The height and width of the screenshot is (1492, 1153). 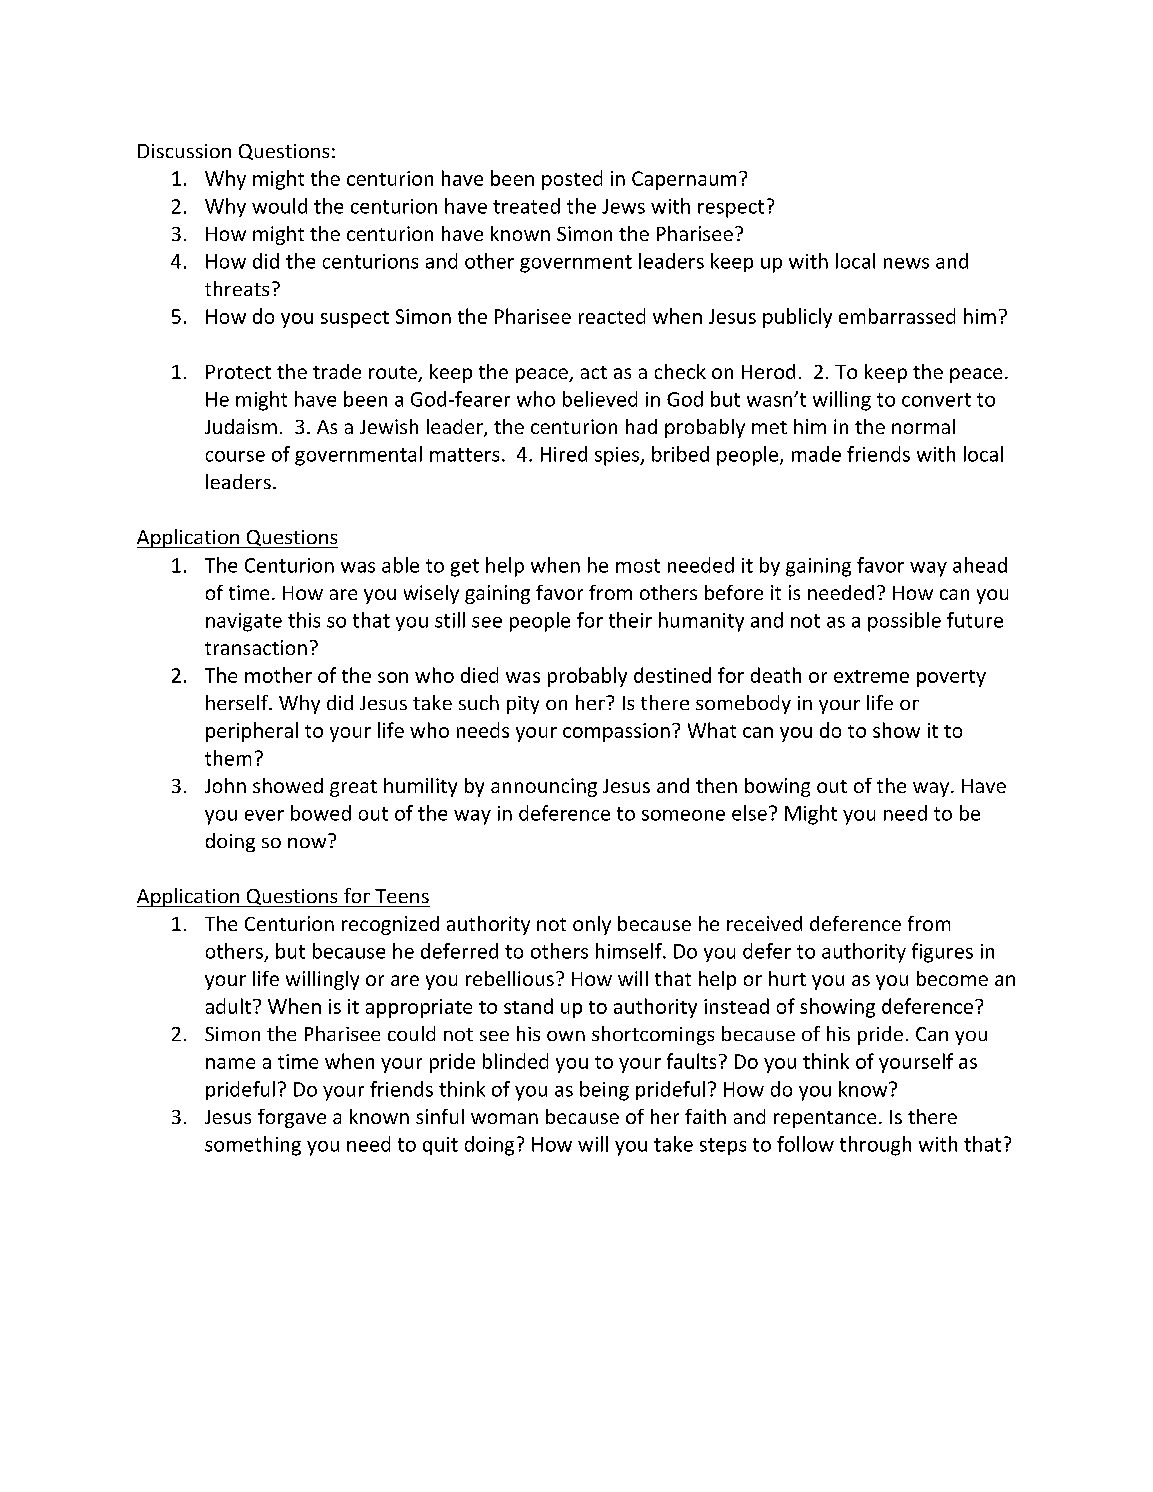 I want to click on Judaism, so click(x=241, y=426).
